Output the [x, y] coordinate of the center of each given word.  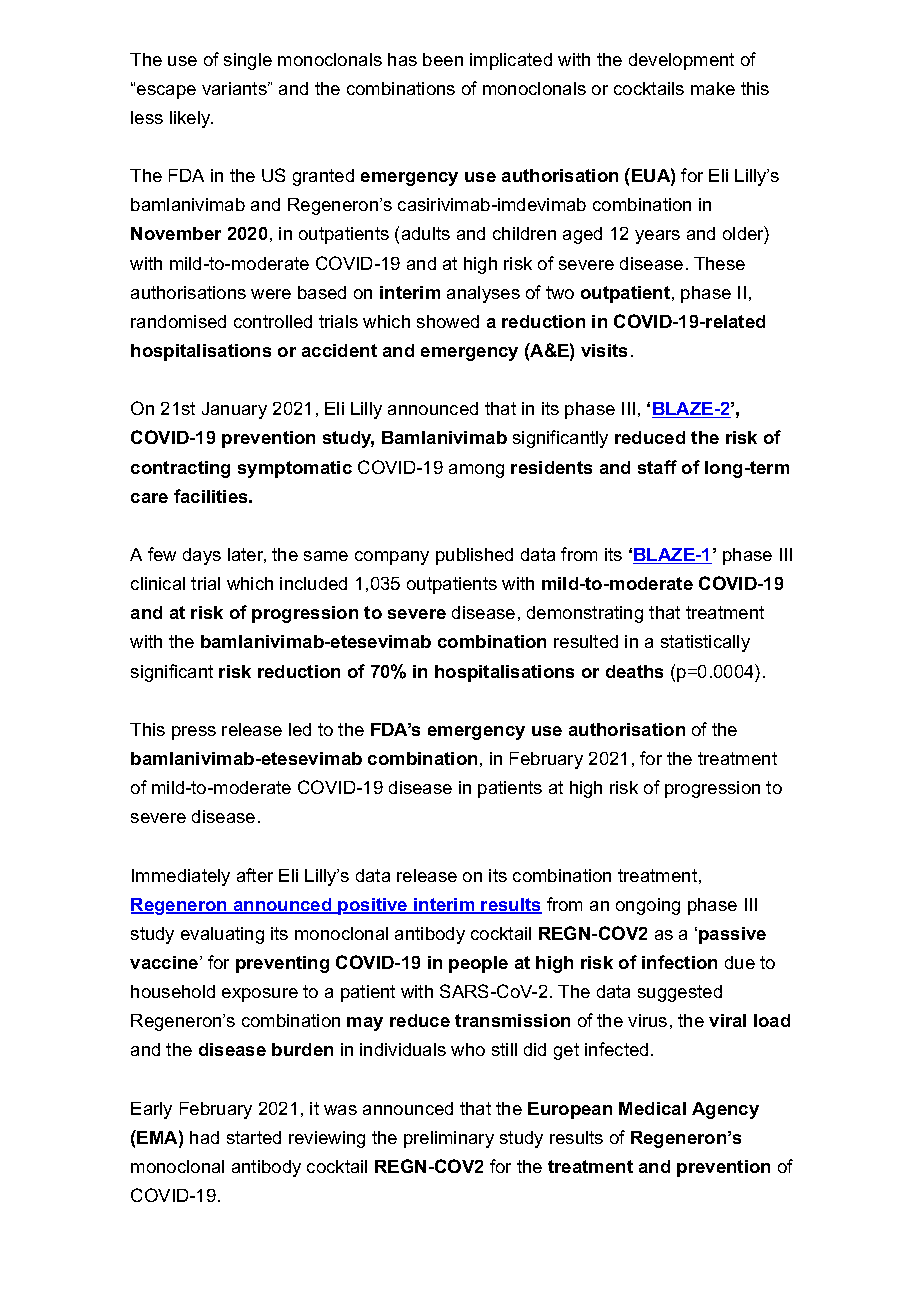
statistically [705, 643]
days [202, 556]
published [474, 556]
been [443, 59]
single [248, 61]
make [713, 88]
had [204, 1137]
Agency [725, 1110]
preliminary [449, 1139]
